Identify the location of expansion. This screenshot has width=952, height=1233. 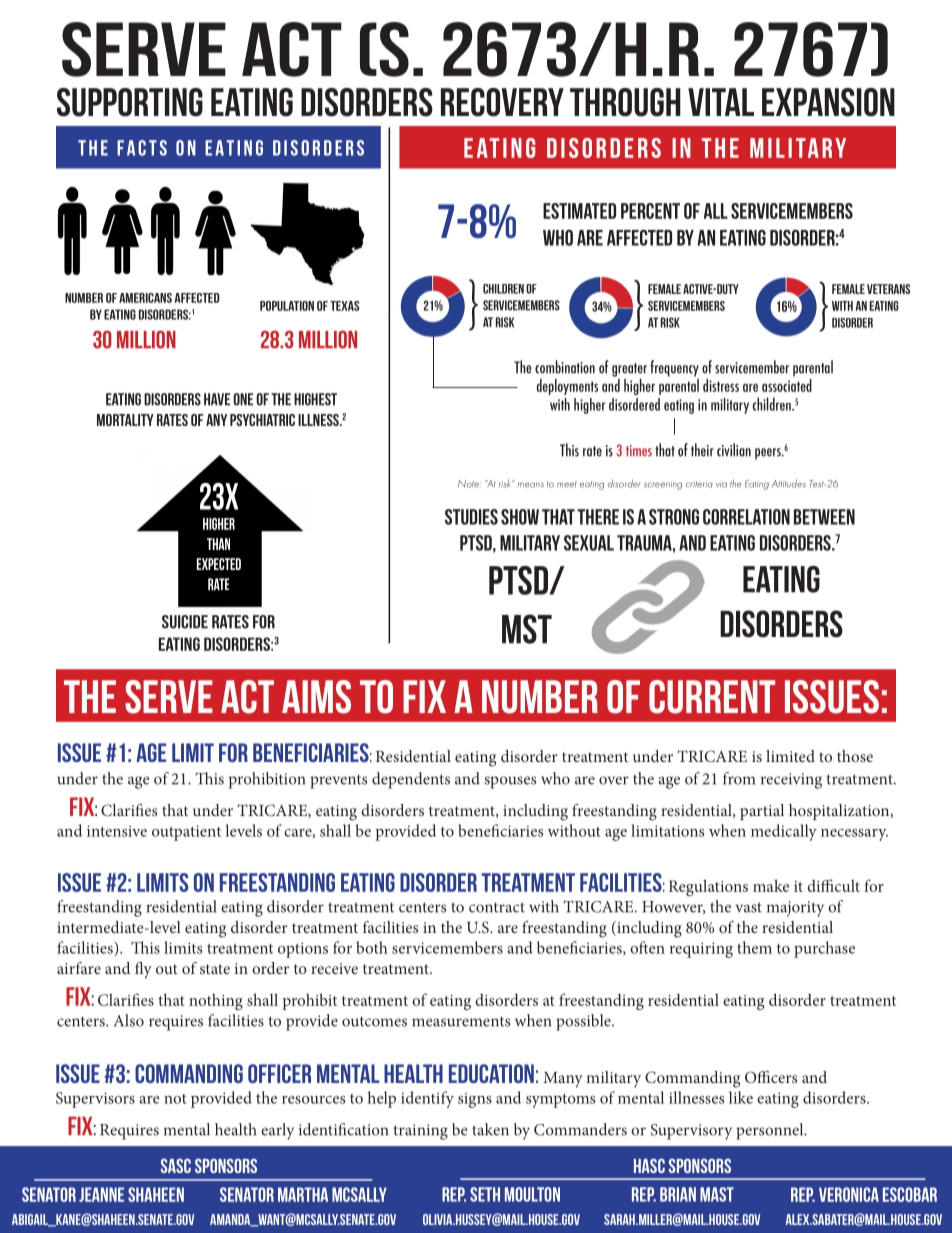
(828, 102).
